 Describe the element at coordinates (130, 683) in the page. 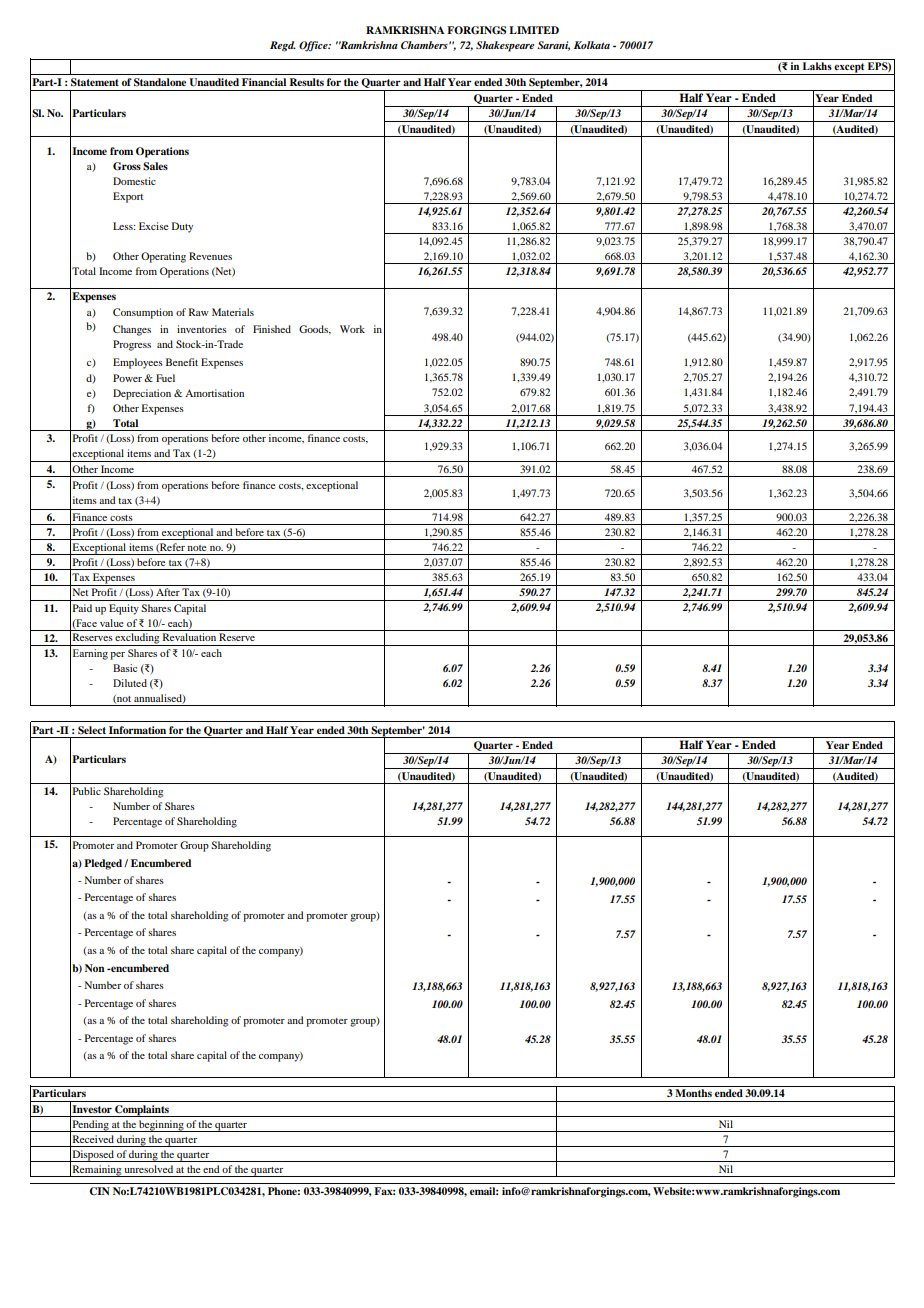

I see `Diluted` at that location.
